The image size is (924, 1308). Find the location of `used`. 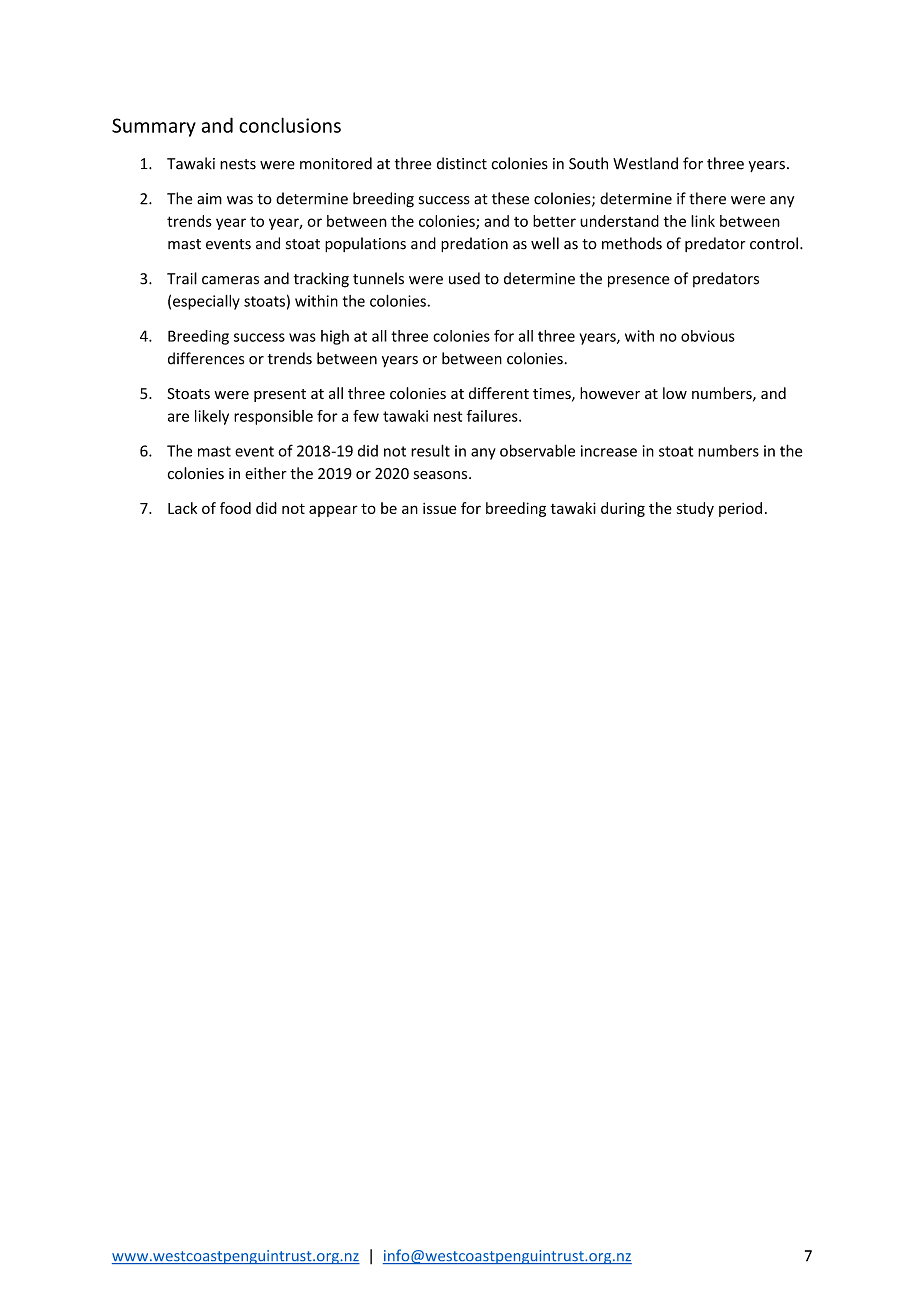

used is located at coordinates (464, 278).
